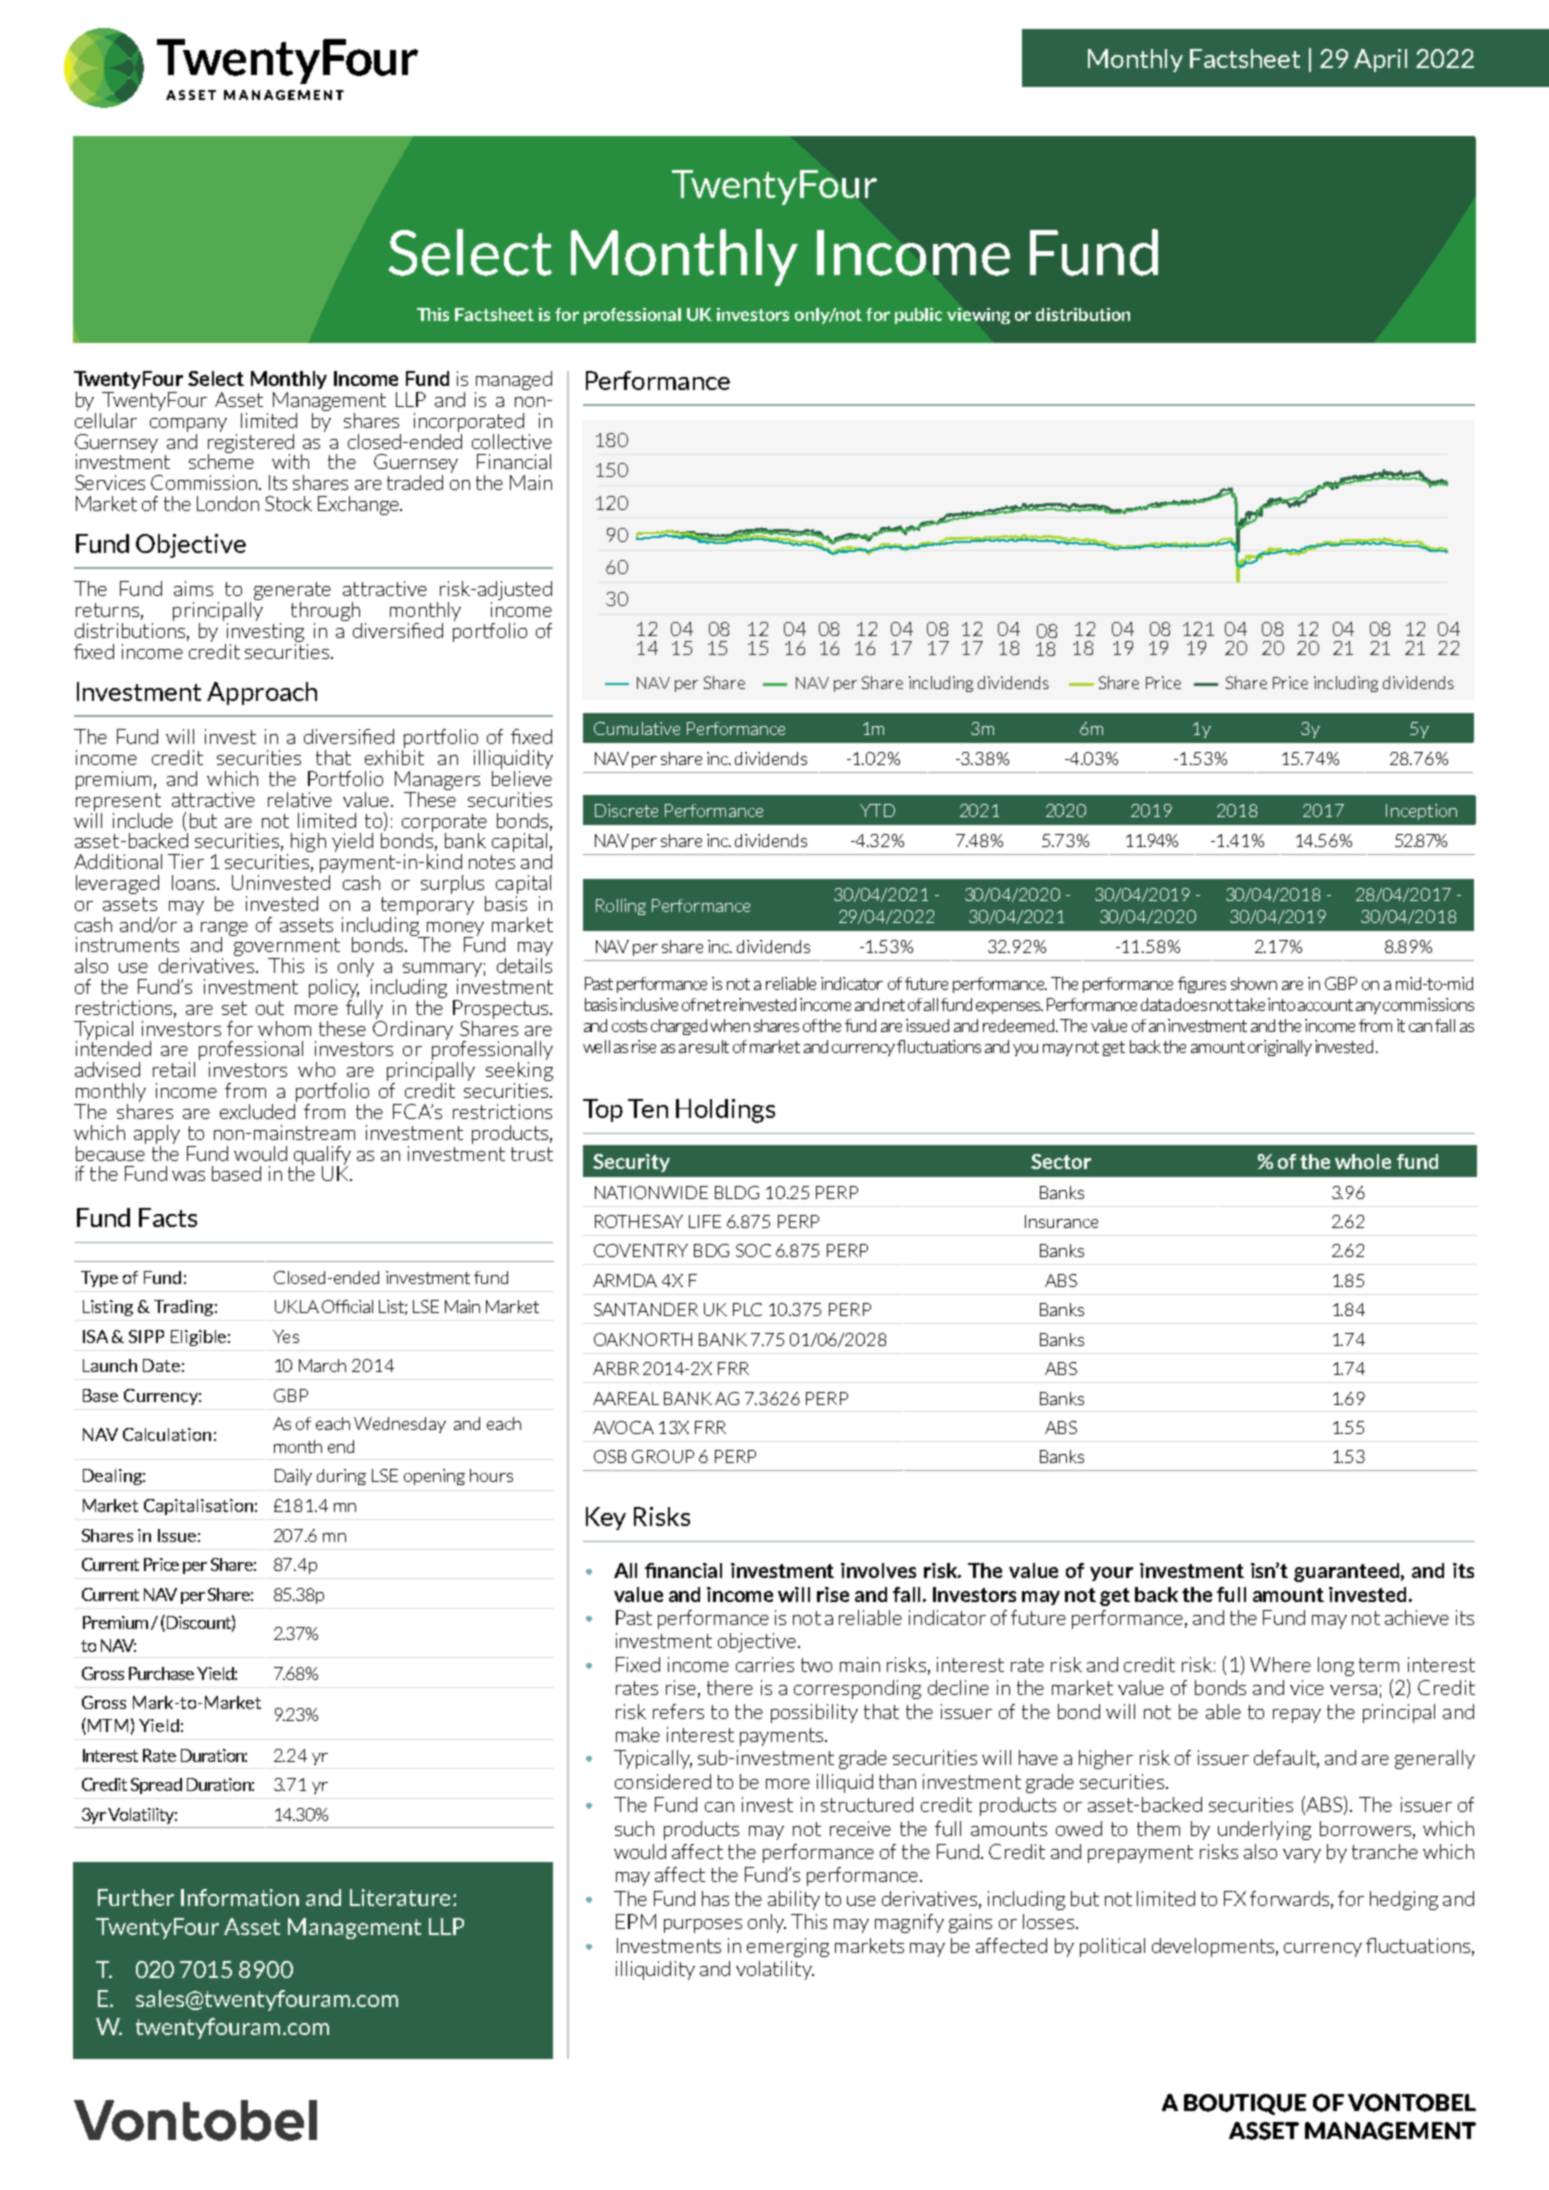  I want to click on Information, so click(240, 1897).
